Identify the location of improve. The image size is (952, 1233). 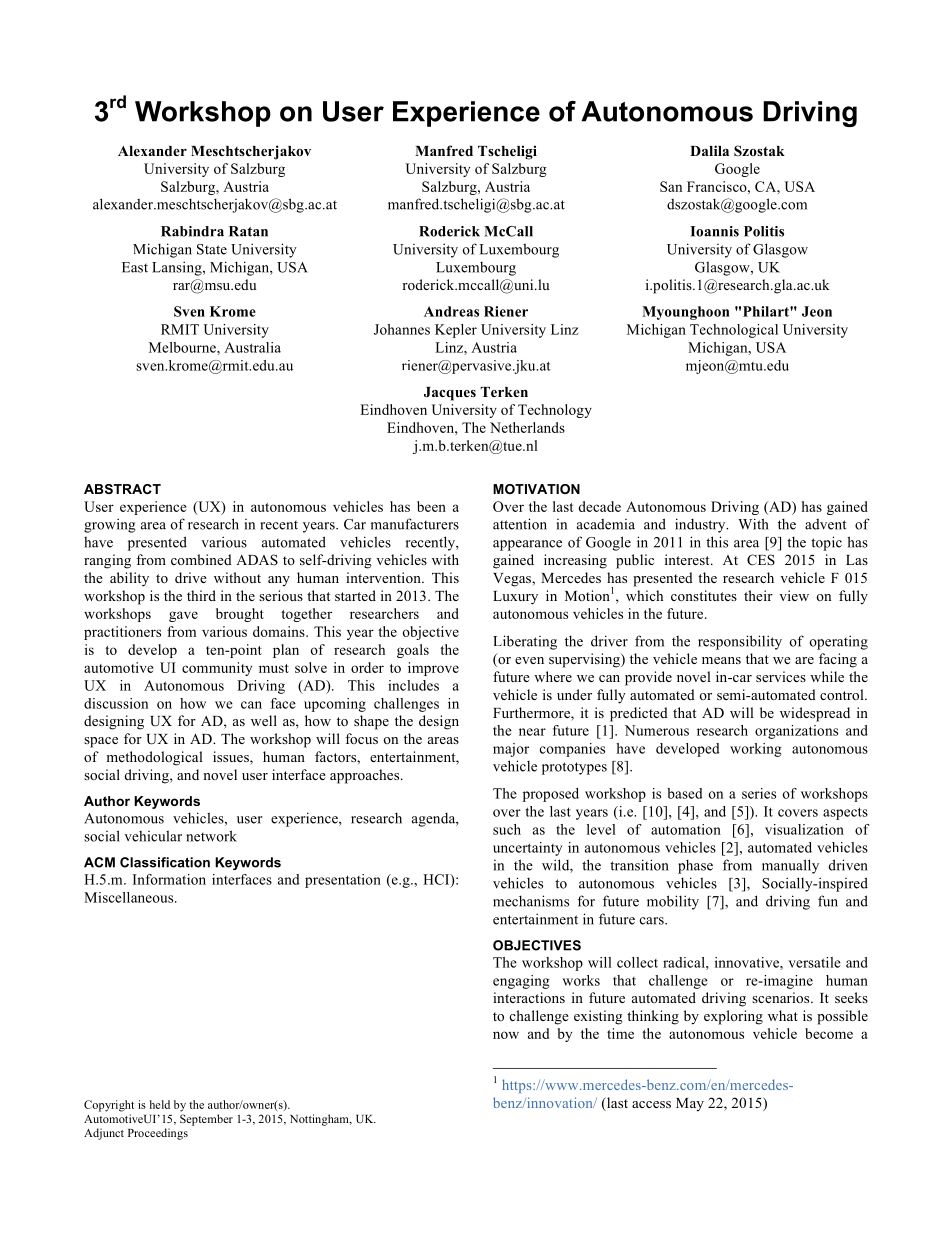
(433, 669).
